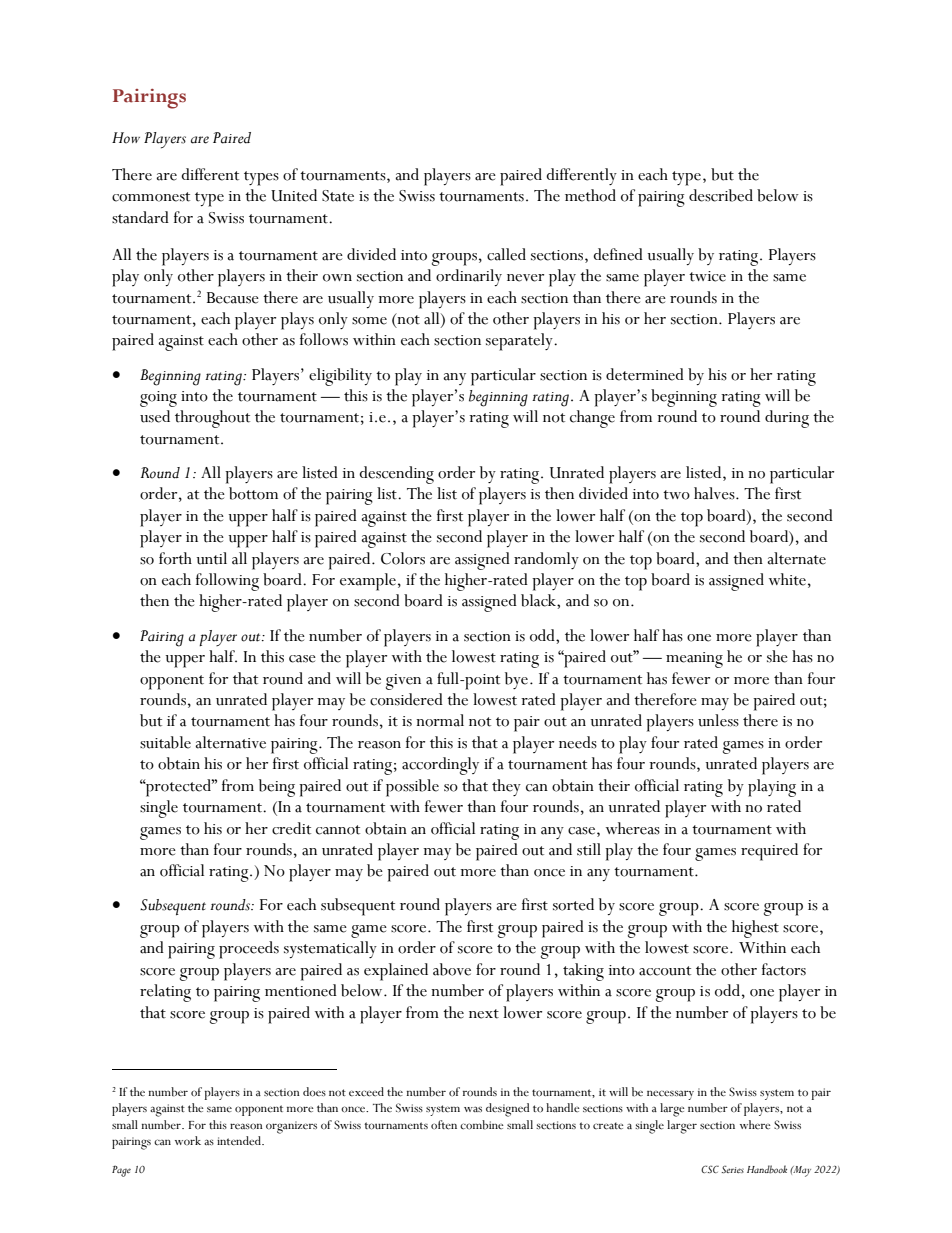 This image has width=952, height=1233. I want to click on above, so click(452, 969).
